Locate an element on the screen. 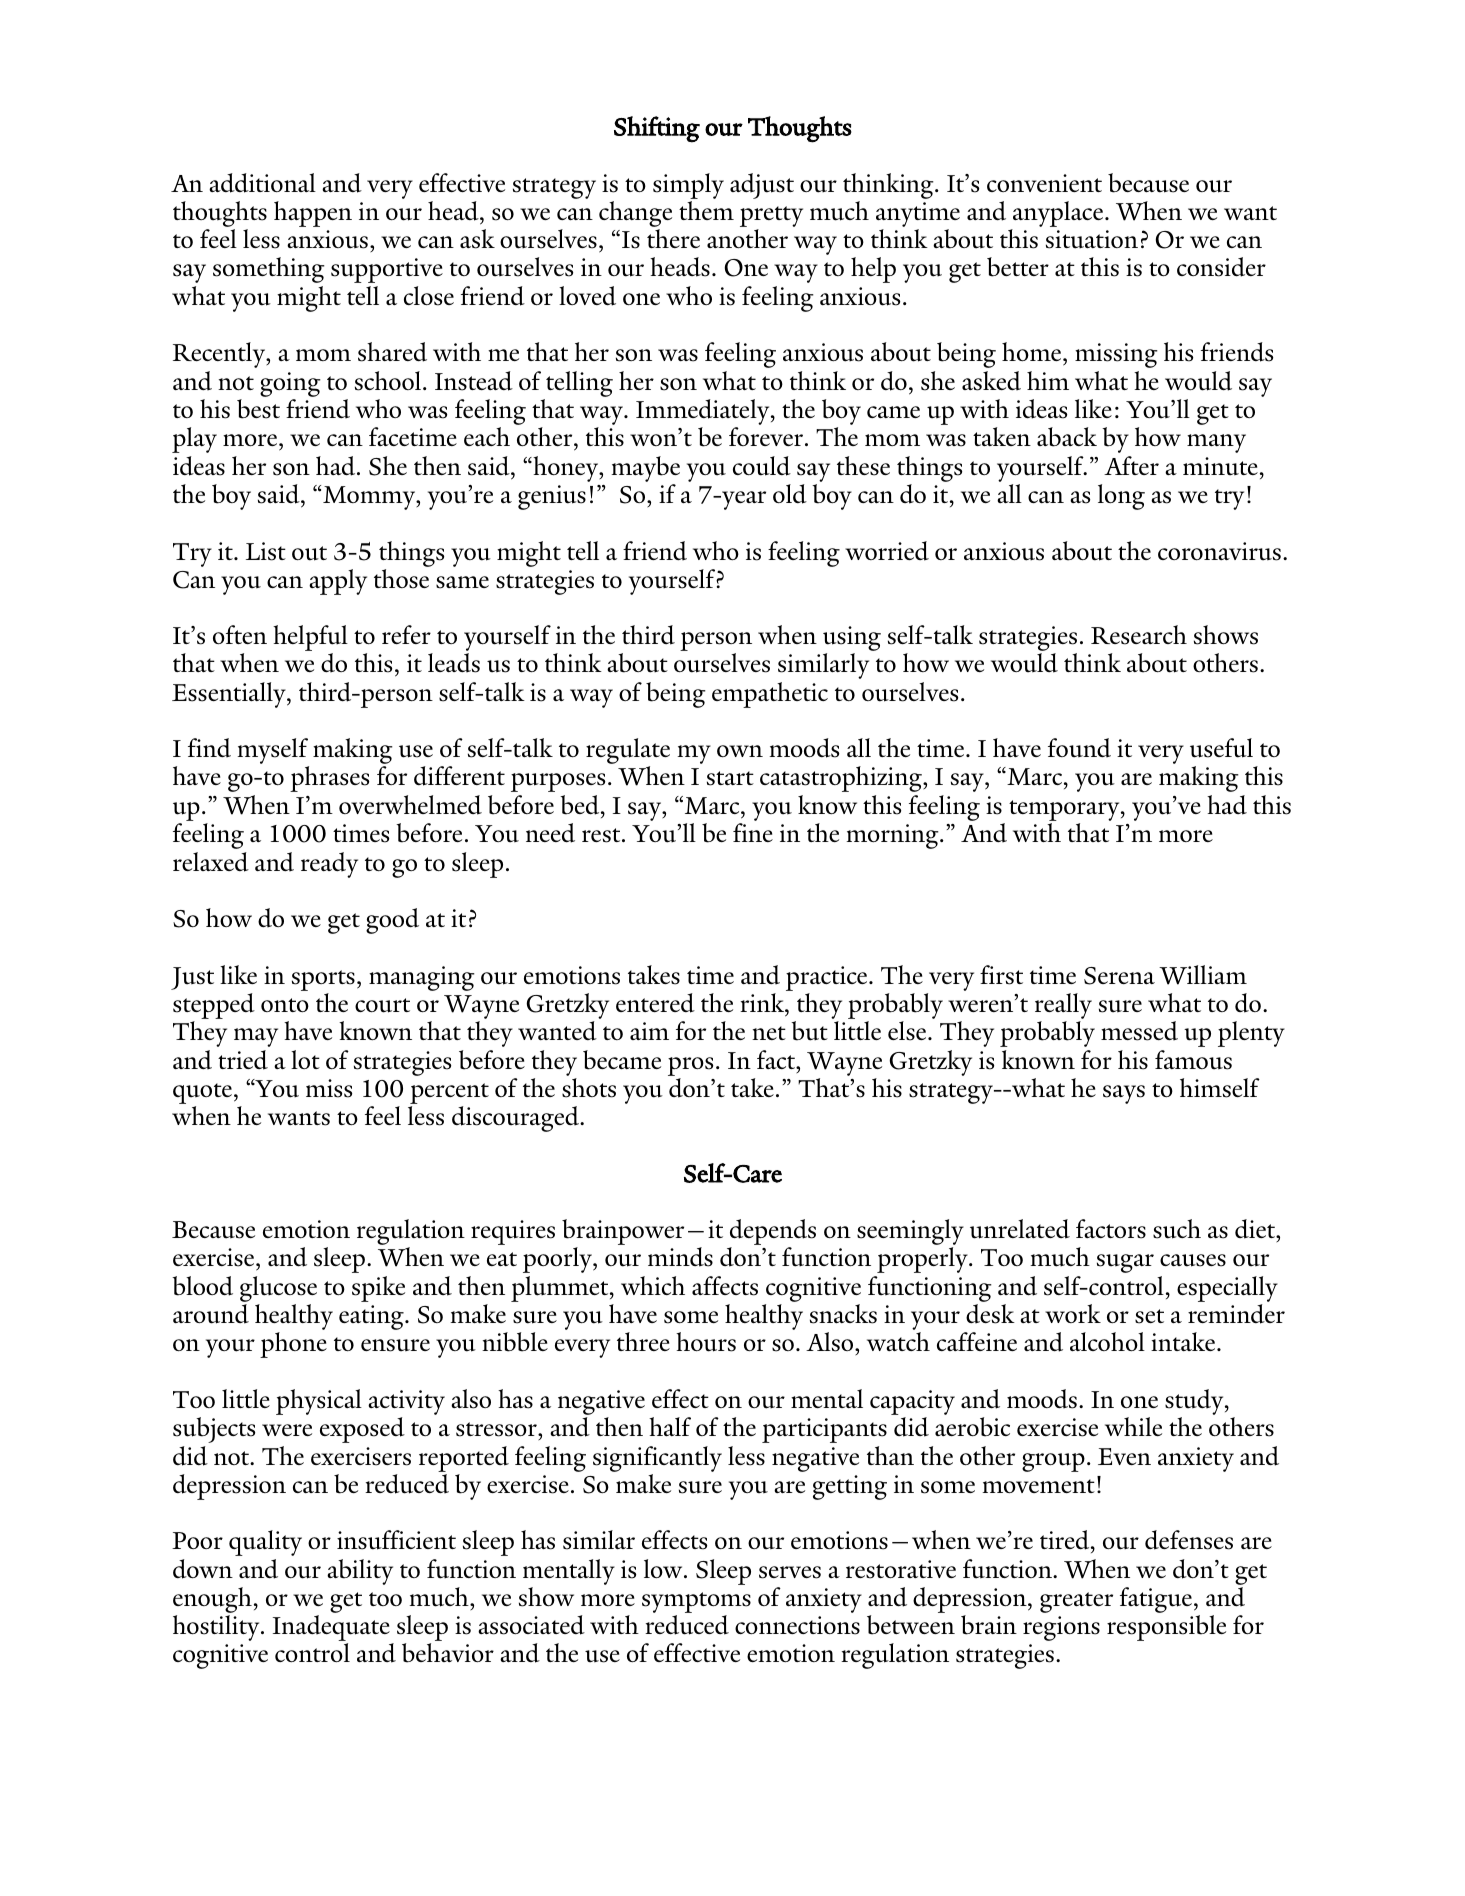 This screenshot has width=1465, height=1896. empathetic is located at coordinates (770, 695).
